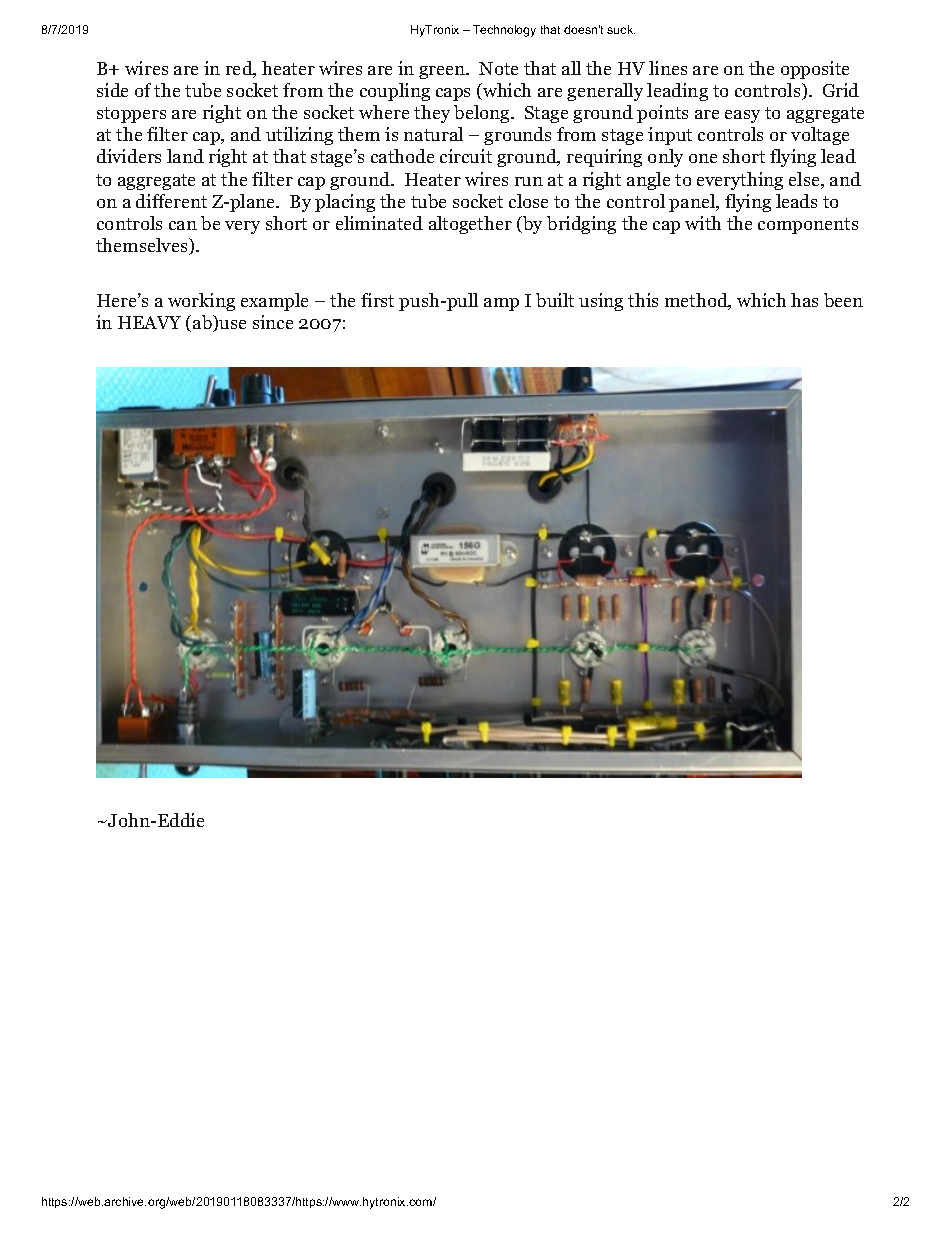 The width and height of the image is (952, 1233). What do you see at coordinates (131, 115) in the image?
I see `stoppers` at bounding box center [131, 115].
